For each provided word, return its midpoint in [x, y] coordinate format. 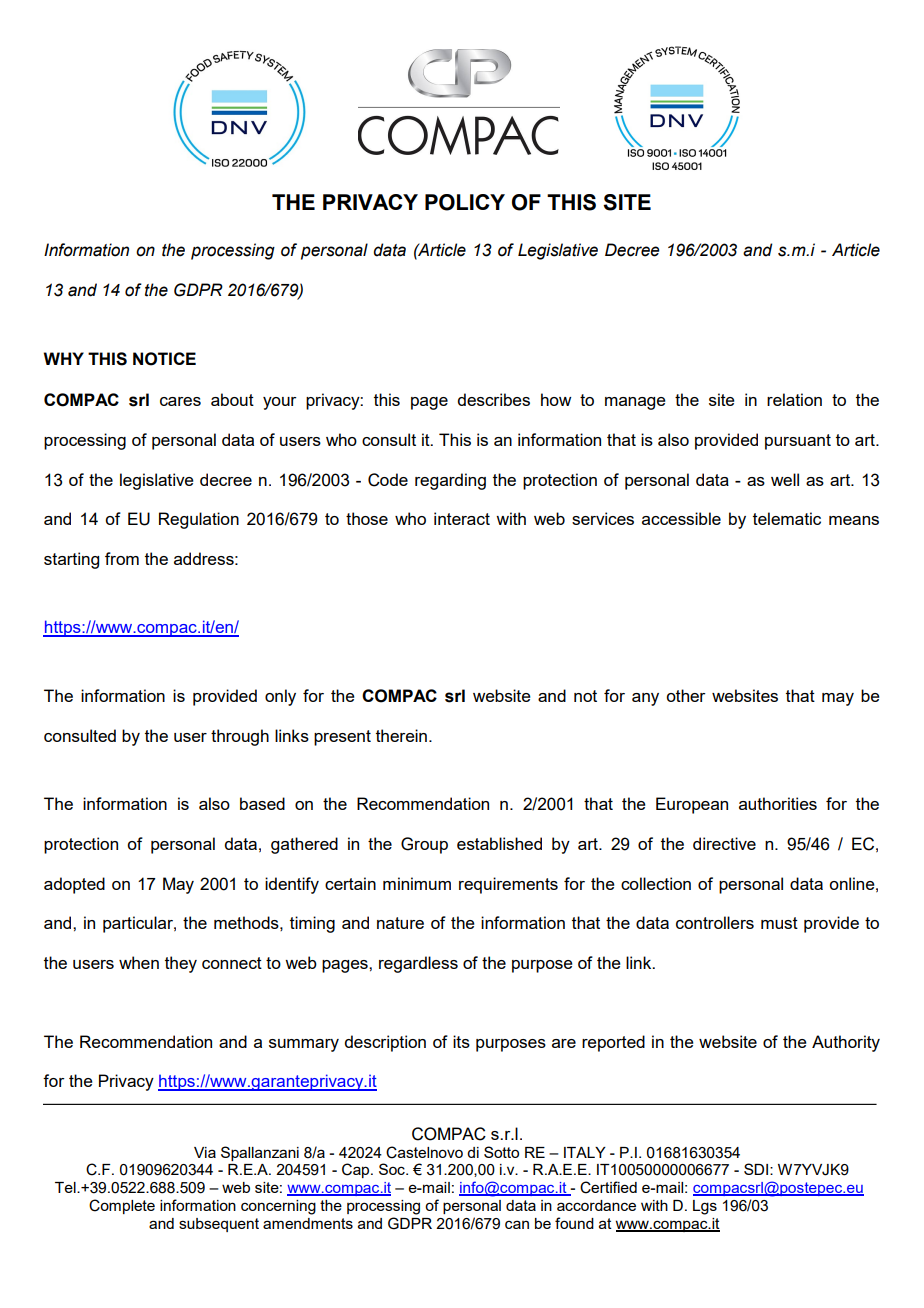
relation [794, 399]
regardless [418, 964]
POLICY [465, 202]
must [779, 923]
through [240, 737]
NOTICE [164, 359]
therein [401, 735]
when [139, 962]
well [785, 479]
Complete [122, 1206]
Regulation [199, 520]
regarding [450, 481]
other [686, 695]
